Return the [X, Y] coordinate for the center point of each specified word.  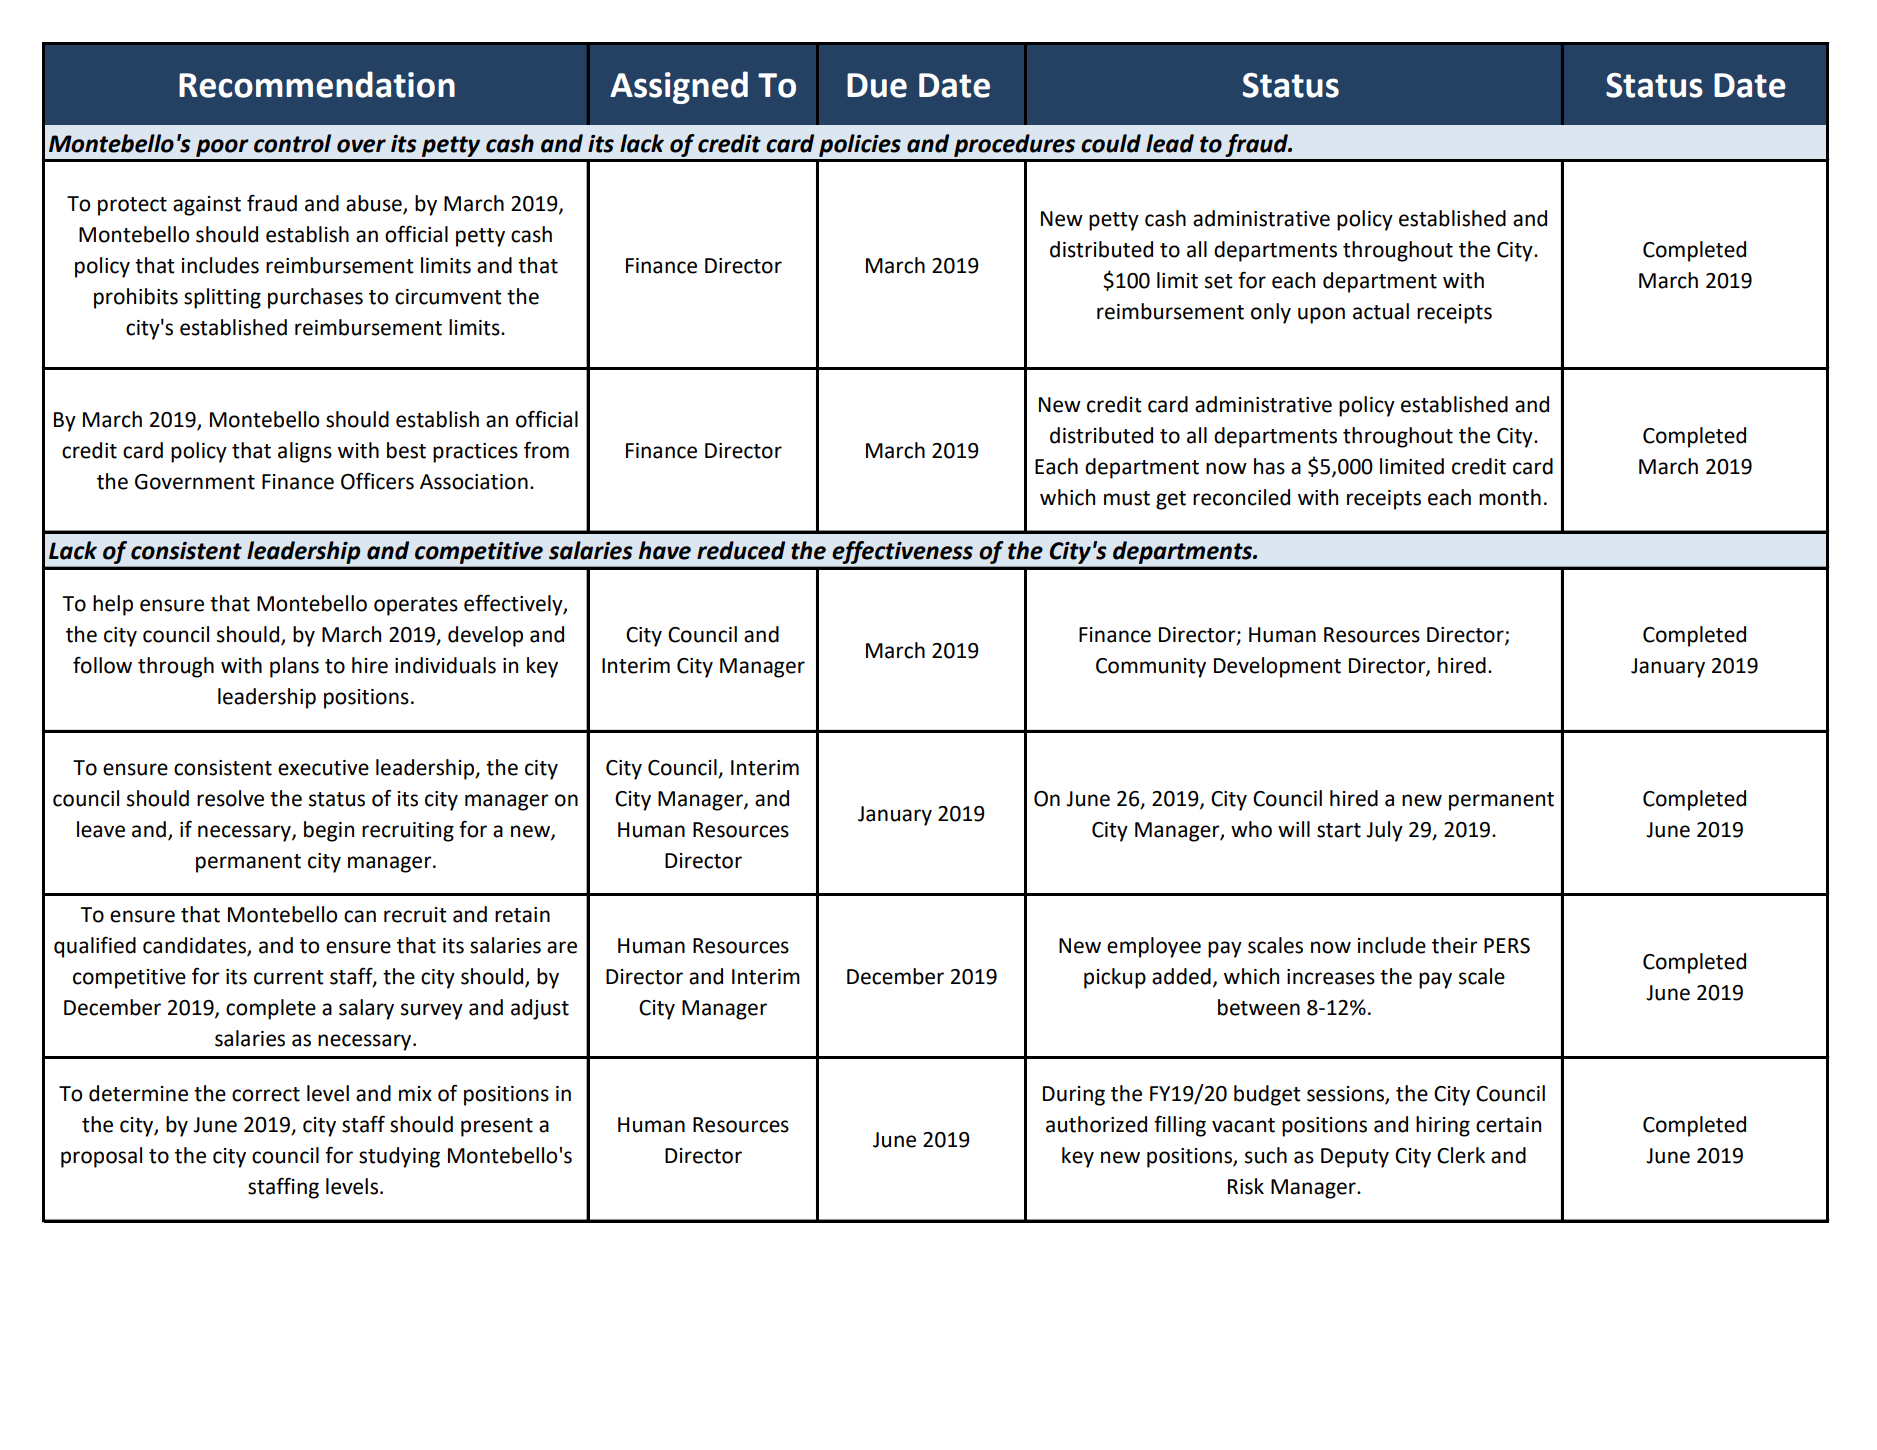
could [1111, 143]
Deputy [1355, 1158]
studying [399, 1157]
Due [877, 85]
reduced [741, 550]
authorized [1096, 1124]
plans [294, 667]
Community [1151, 668]
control [292, 143]
